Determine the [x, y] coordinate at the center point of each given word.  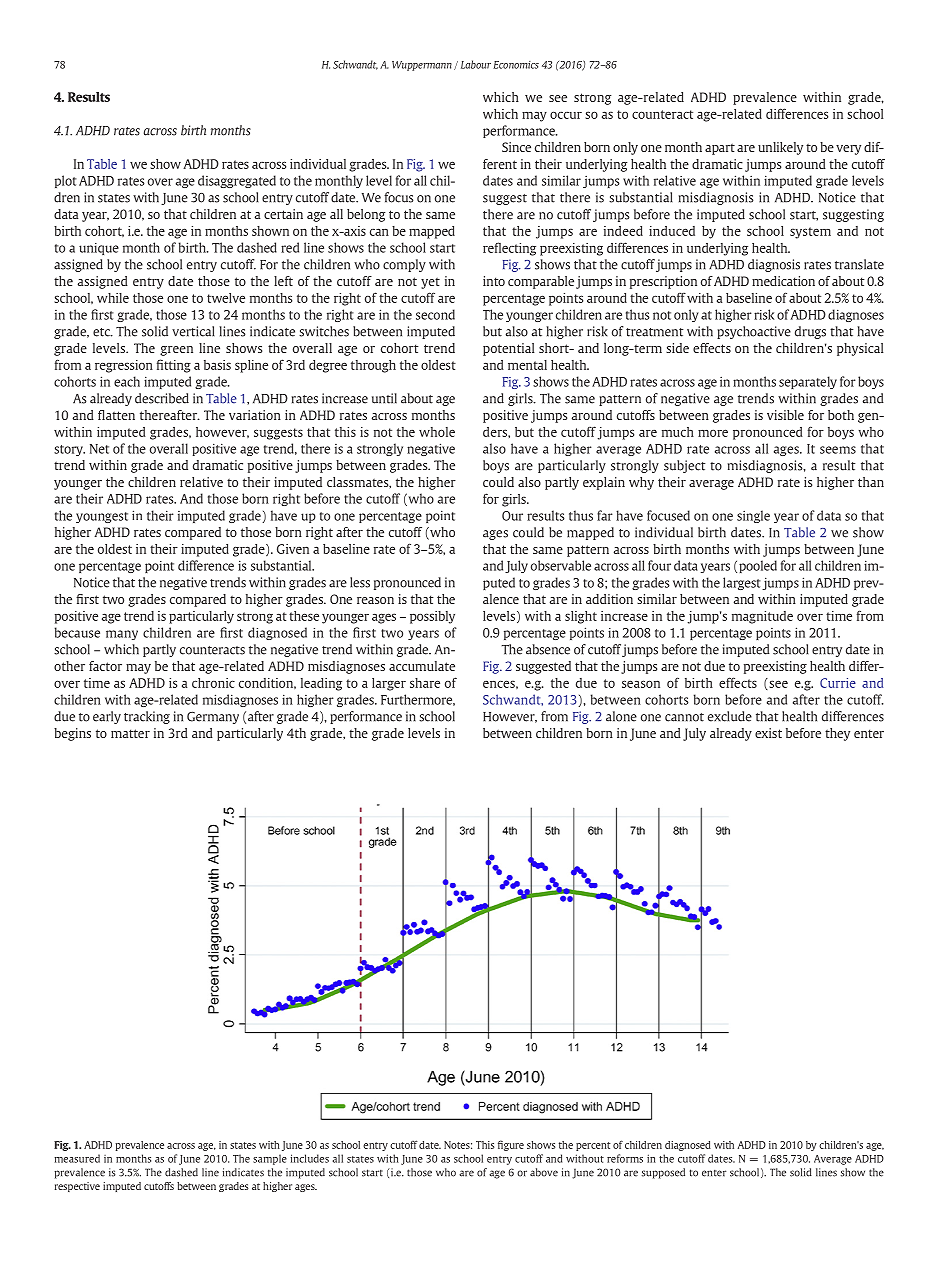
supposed [663, 1173]
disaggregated [237, 181]
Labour [476, 64]
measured [77, 1158]
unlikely [780, 148]
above [544, 1172]
